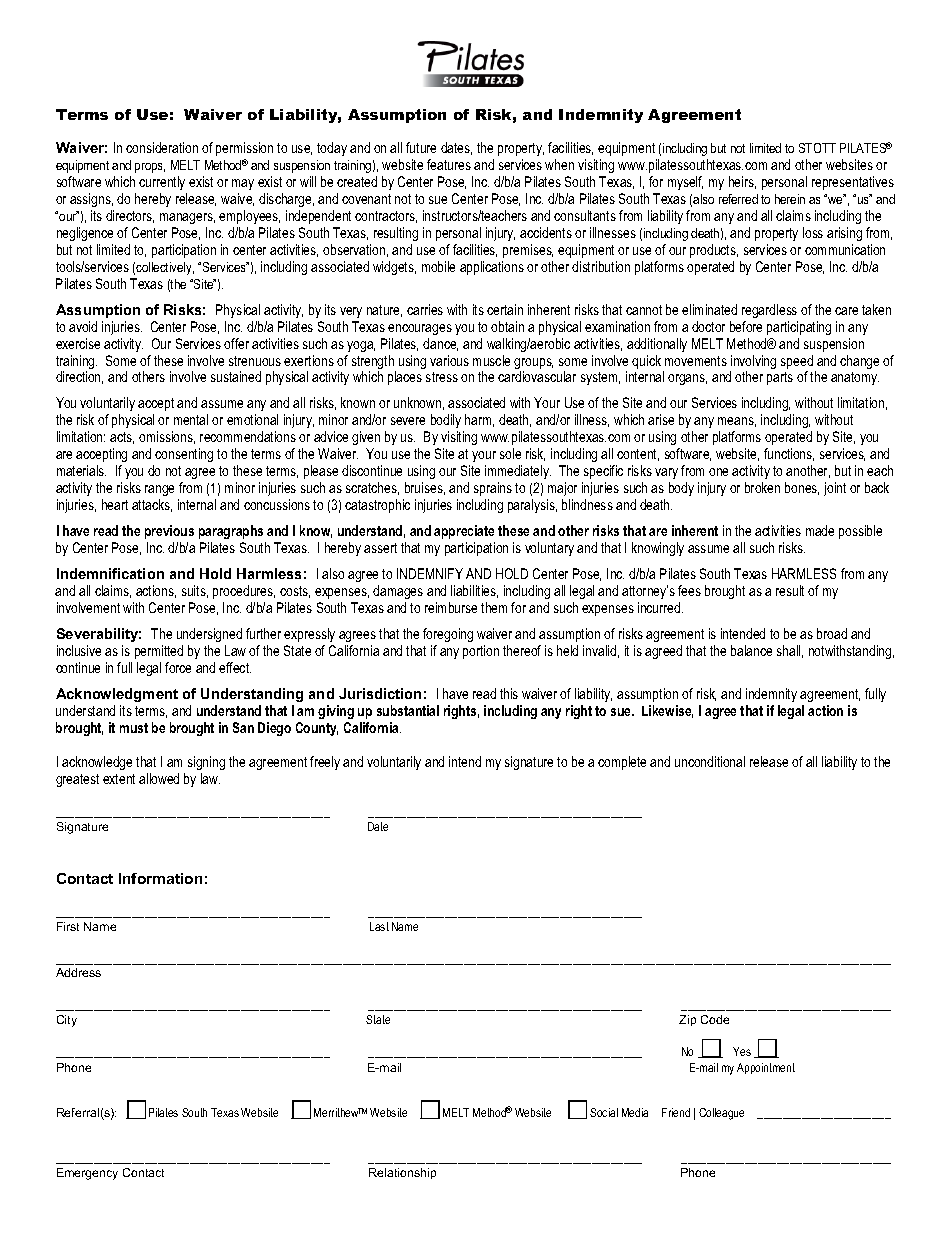 The height and width of the screenshot is (1233, 952). Describe the element at coordinates (449, 164) in the screenshot. I see `features` at that location.
